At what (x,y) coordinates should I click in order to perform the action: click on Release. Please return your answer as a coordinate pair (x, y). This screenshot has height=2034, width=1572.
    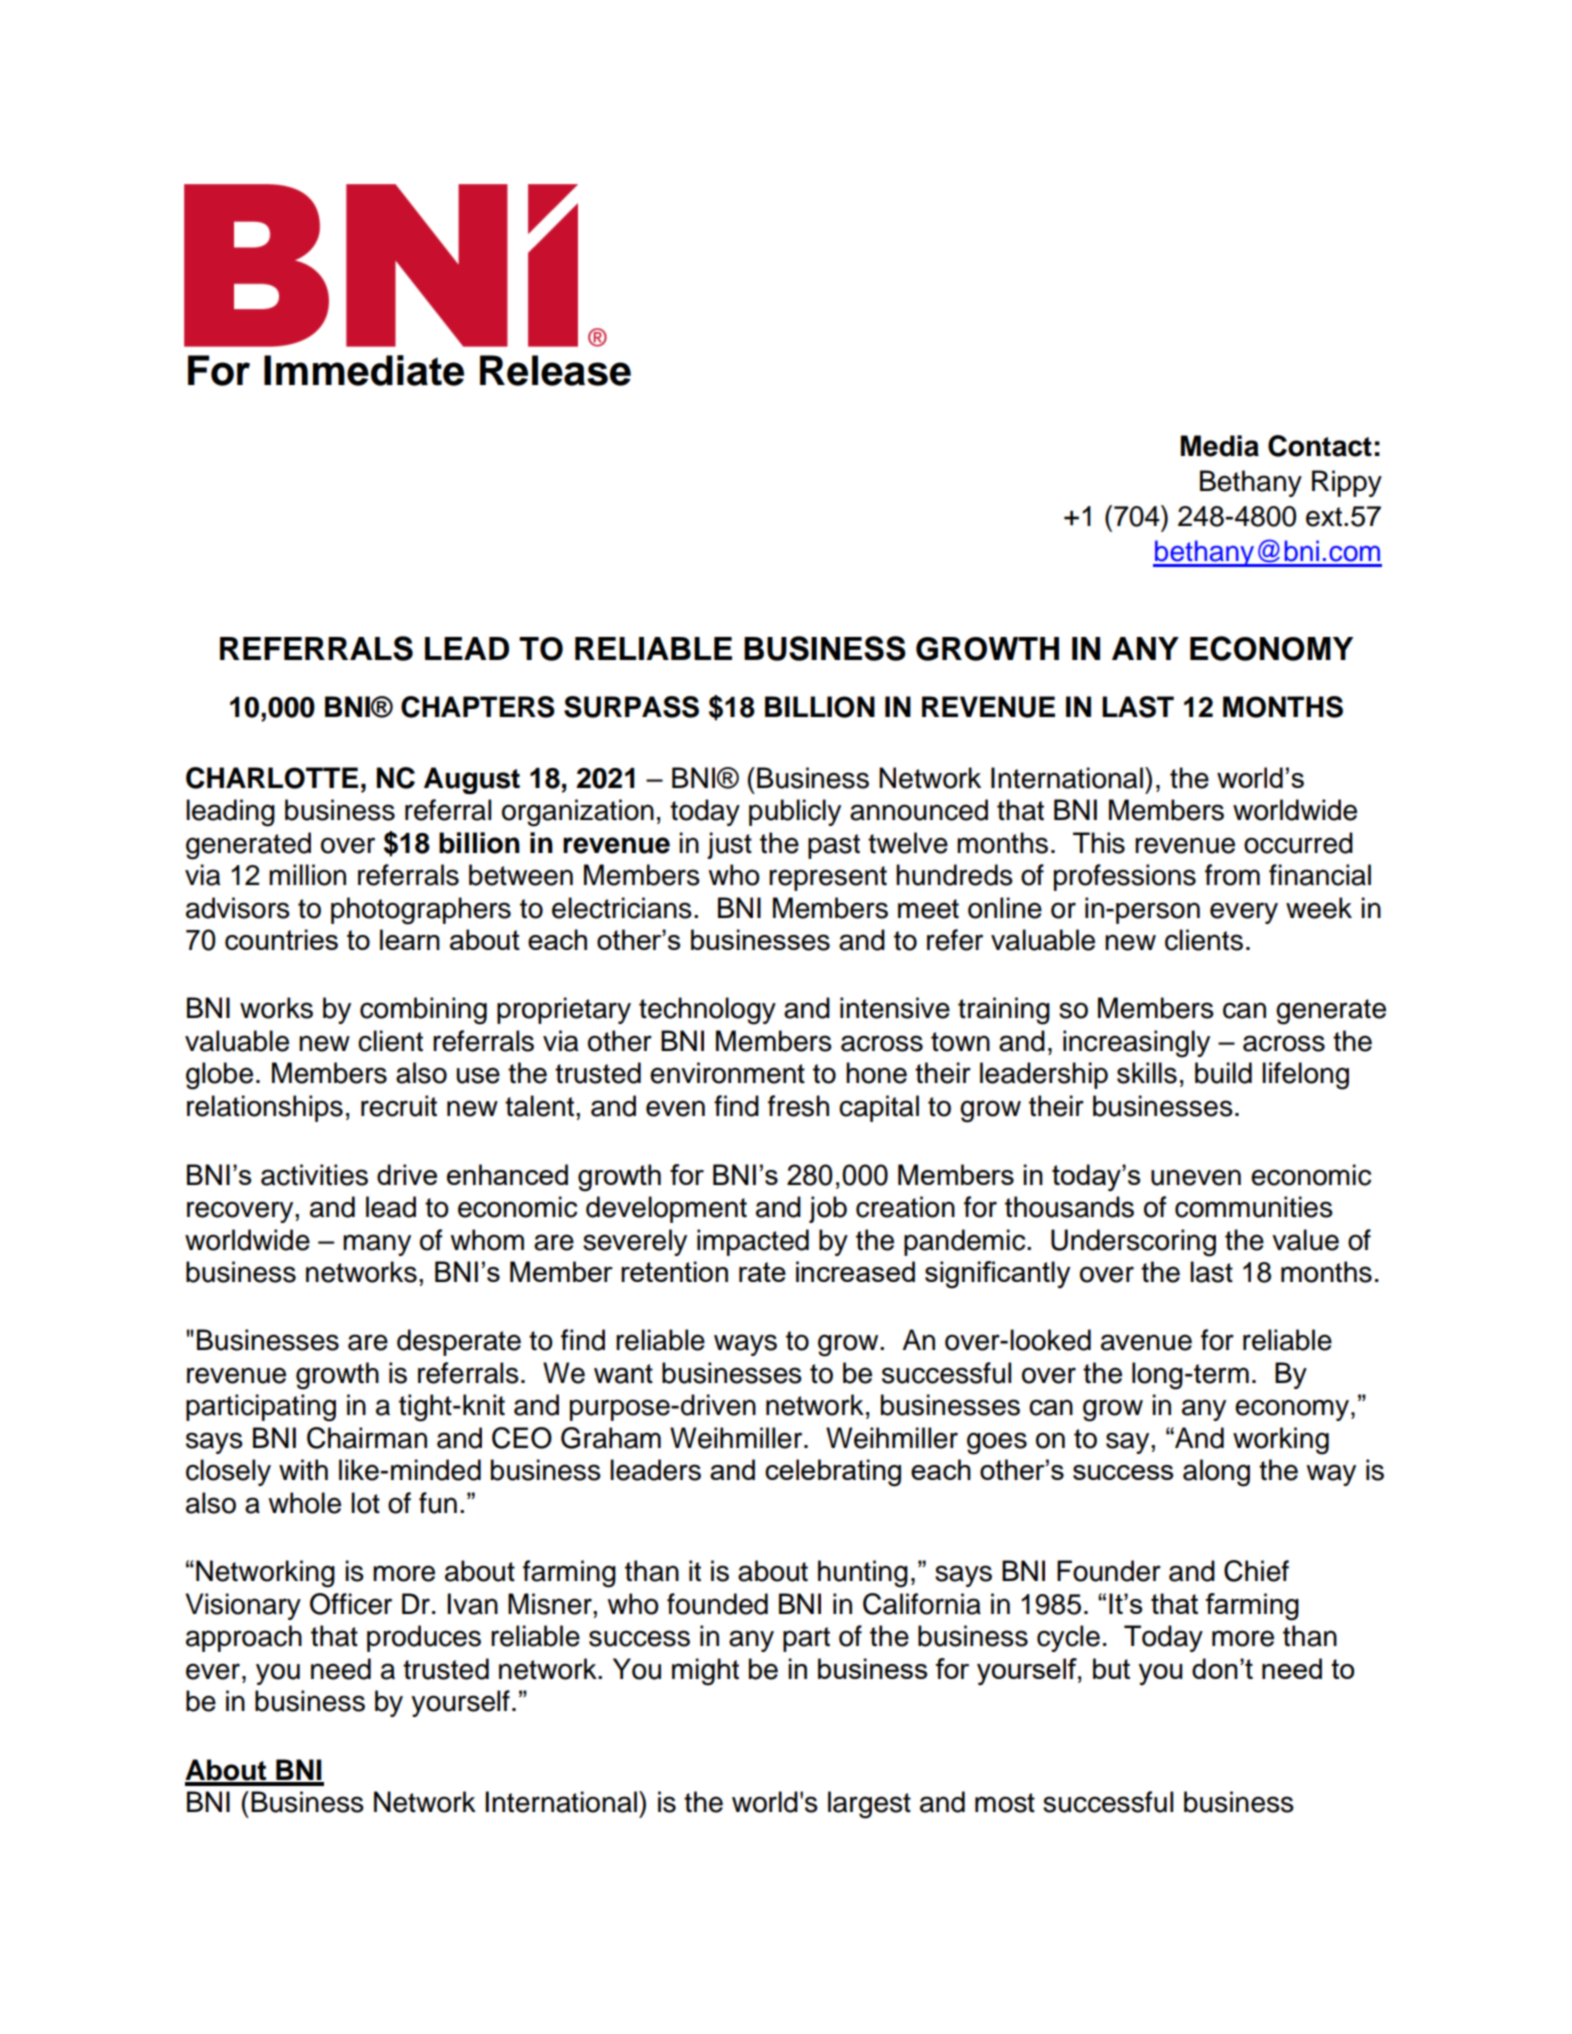
    Looking at the image, I should click on (555, 370).
